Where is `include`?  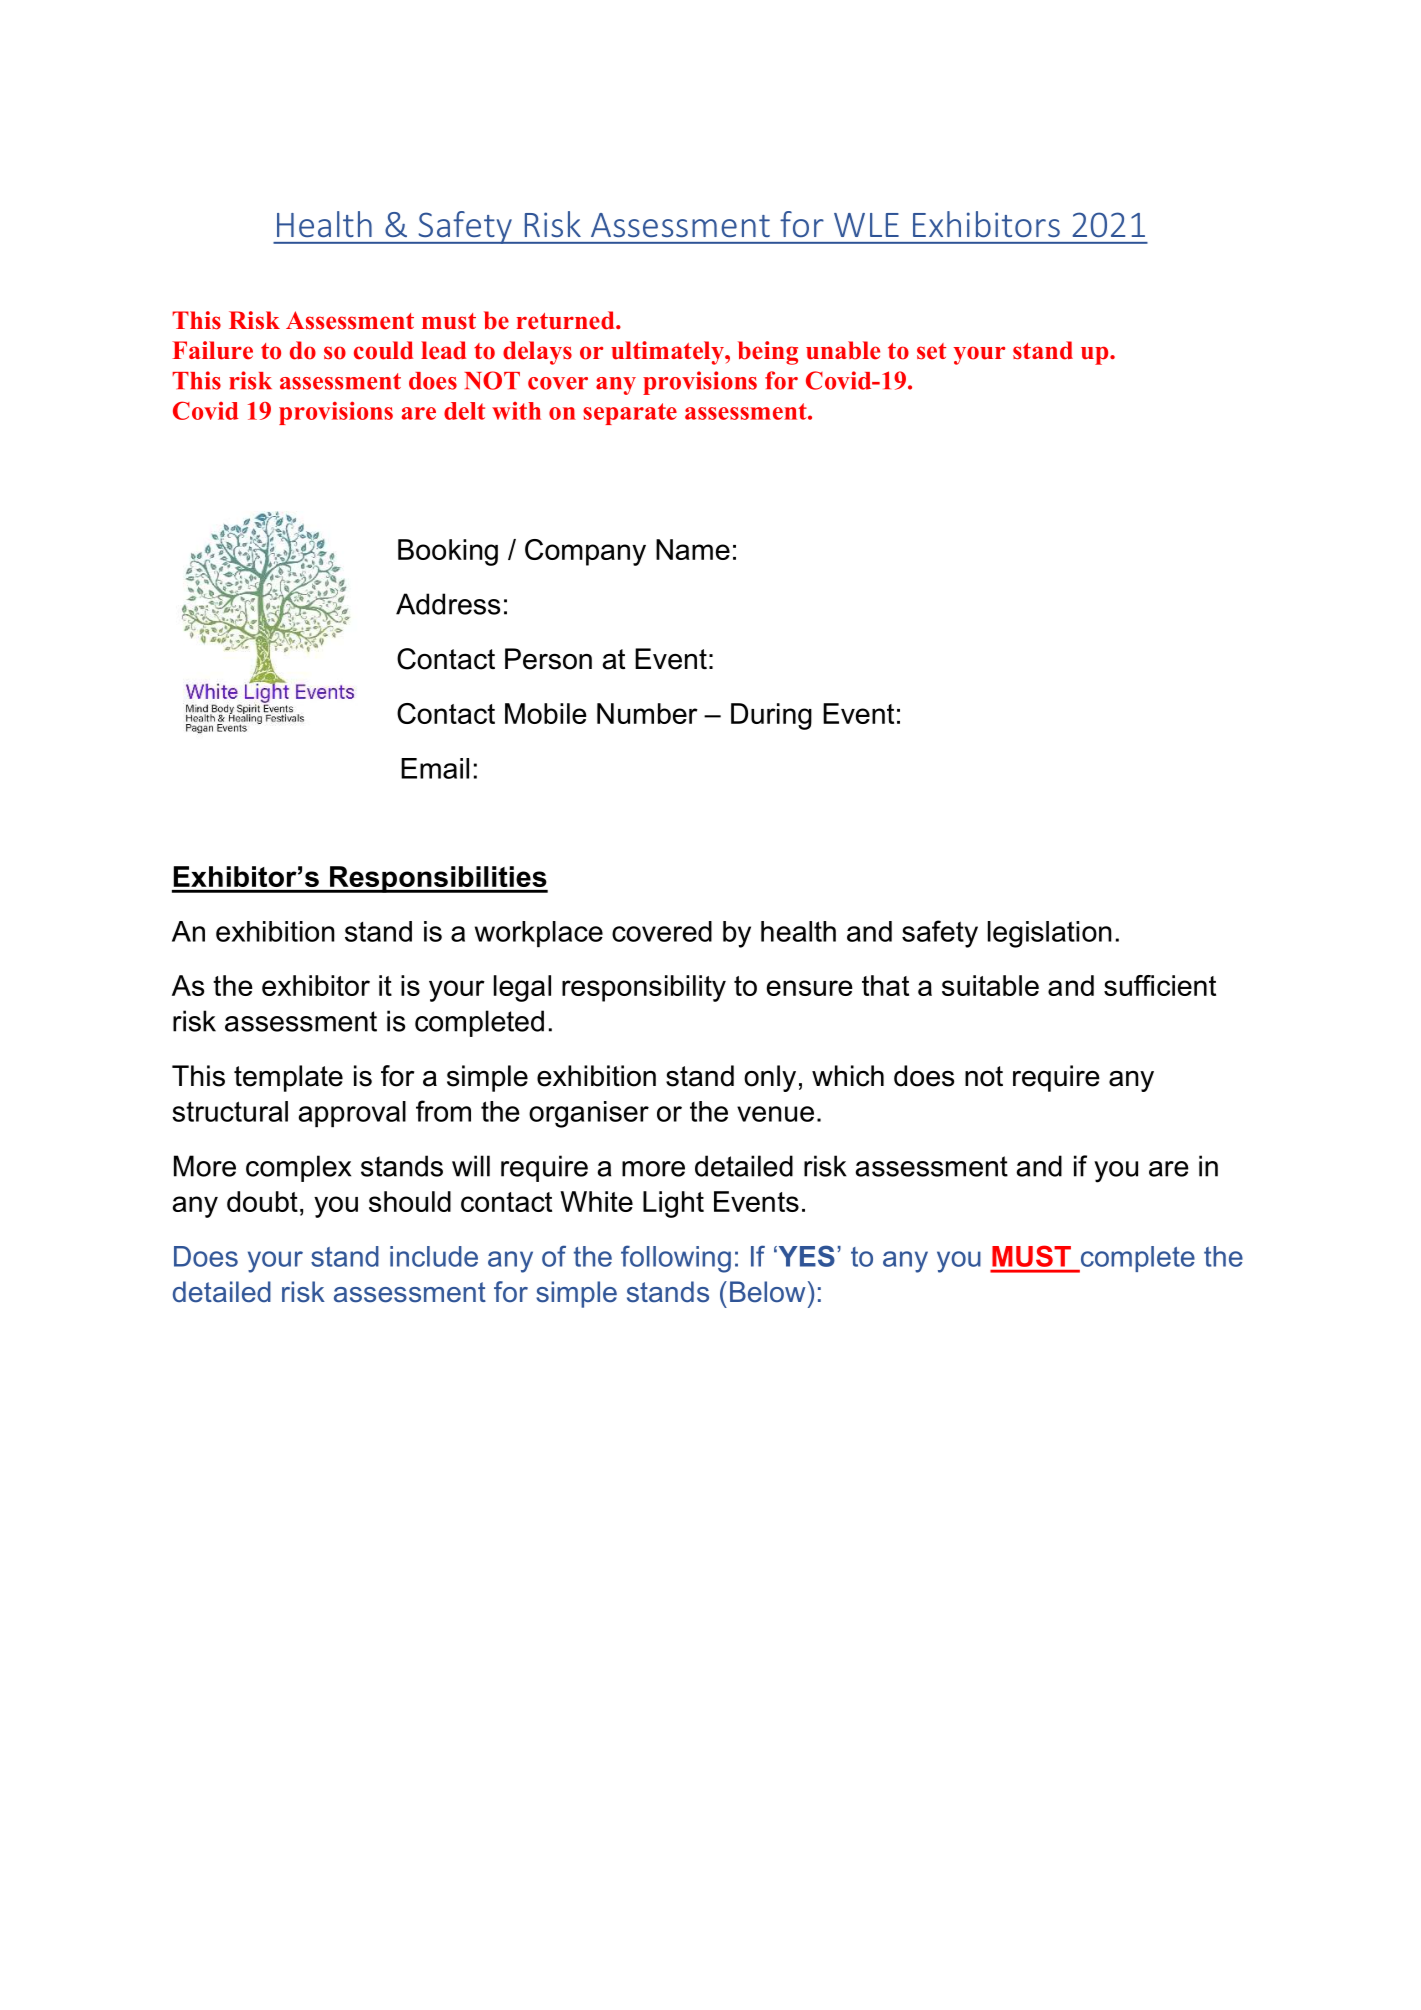
include is located at coordinates (434, 1256).
